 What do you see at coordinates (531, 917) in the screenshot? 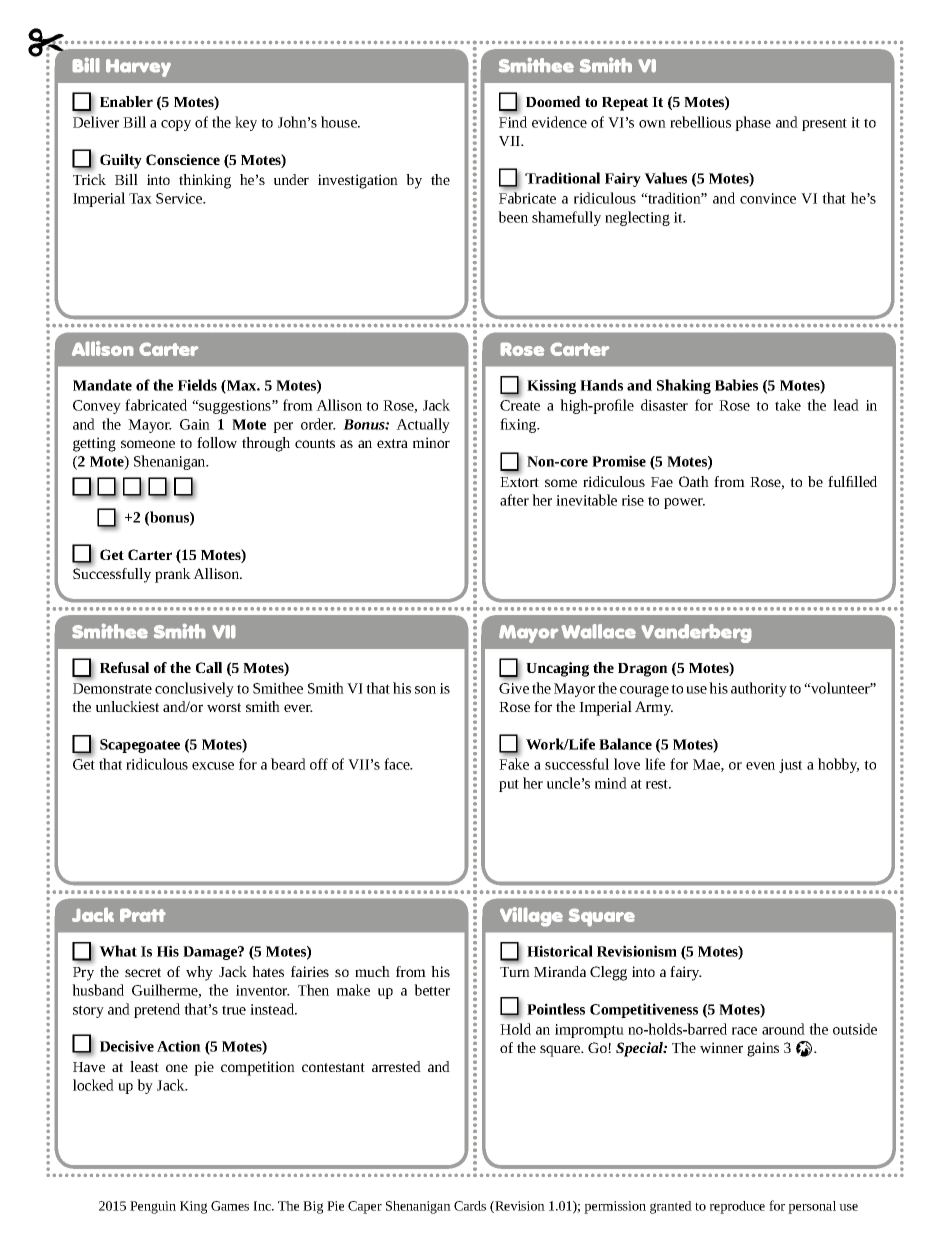
I see `Village` at bounding box center [531, 917].
